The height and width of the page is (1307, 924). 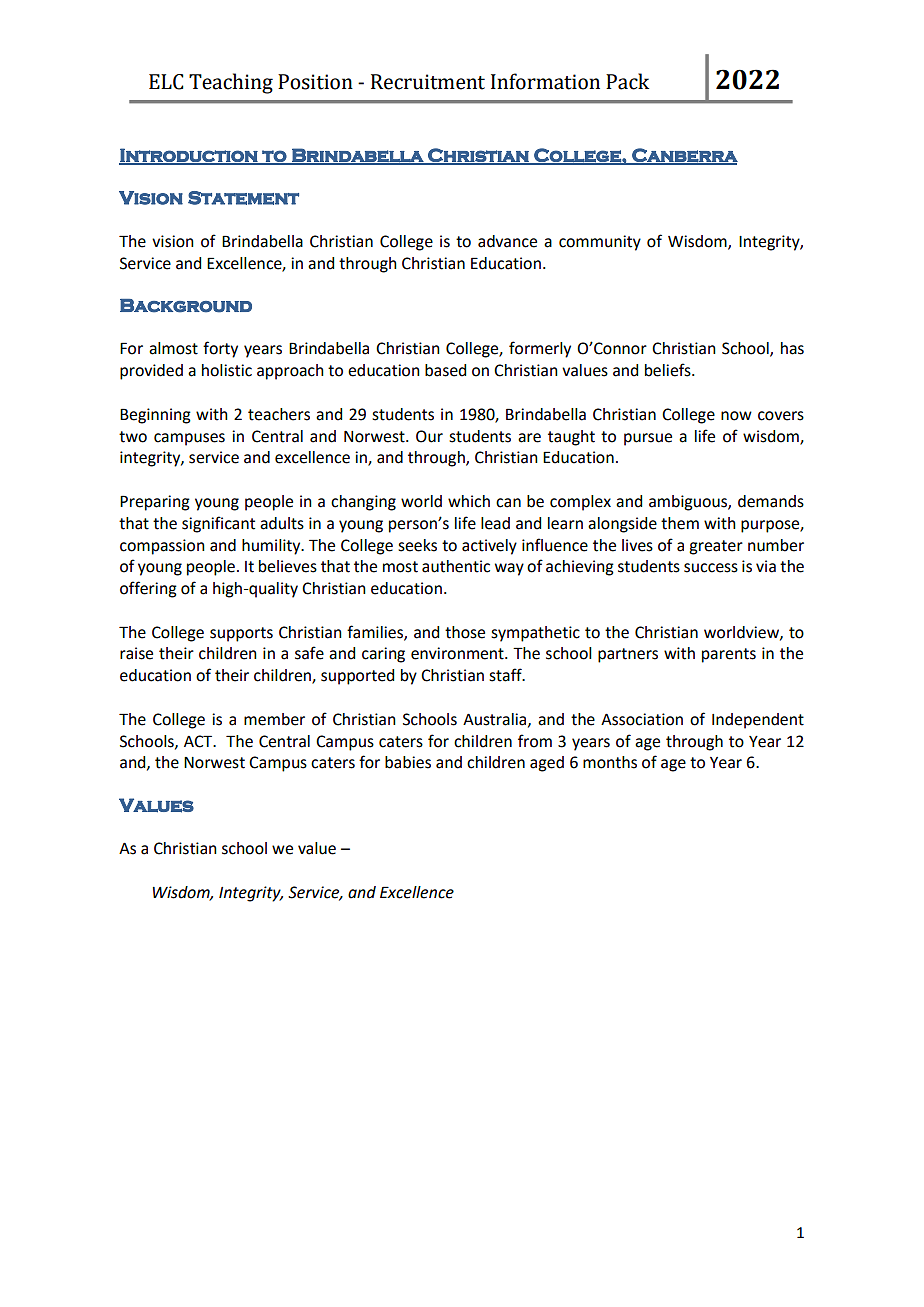 What do you see at coordinates (274, 719) in the page?
I see `member` at bounding box center [274, 719].
